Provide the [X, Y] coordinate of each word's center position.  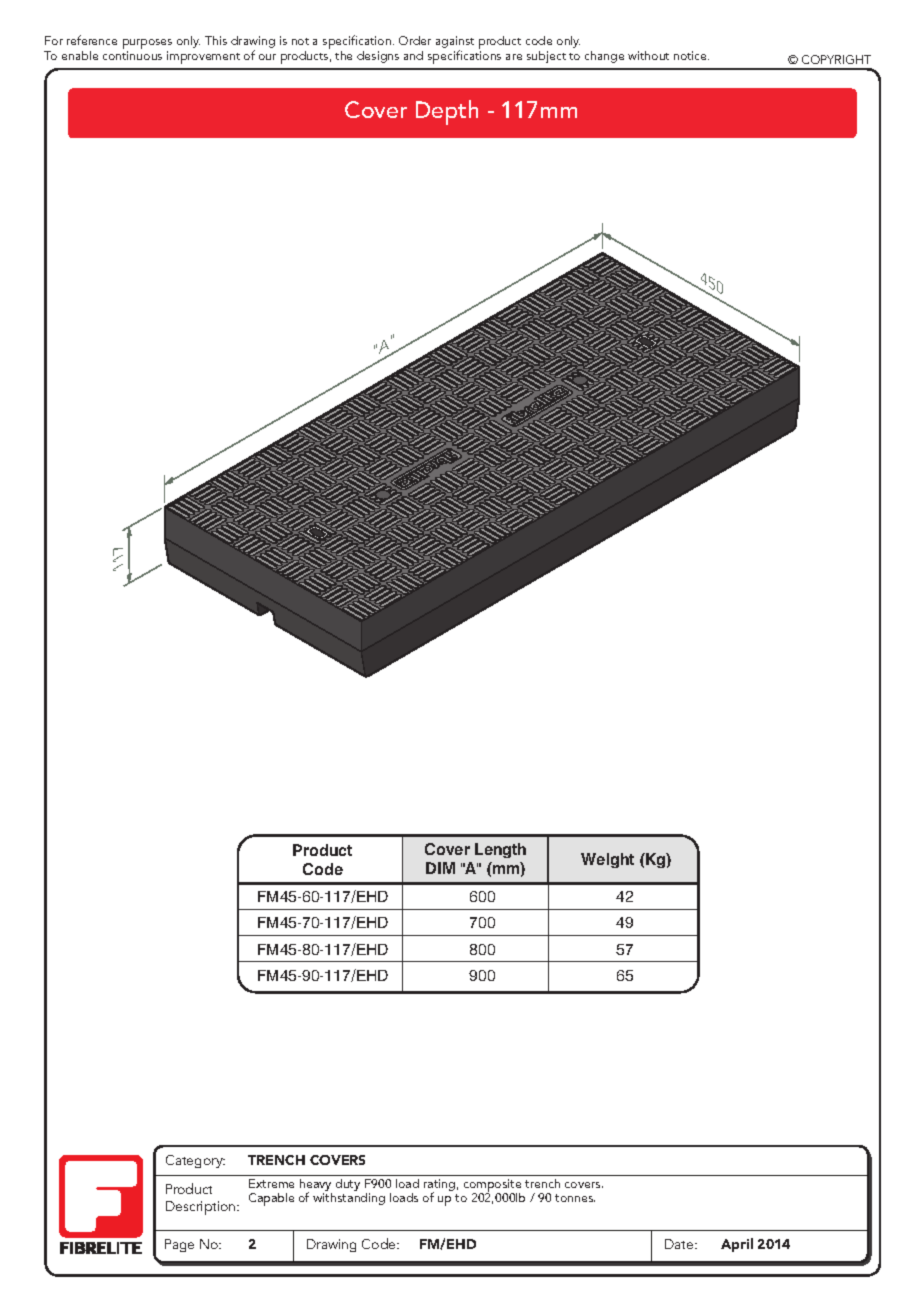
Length [500, 850]
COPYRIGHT [836, 59]
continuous [132, 55]
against [455, 43]
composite [492, 1187]
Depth [447, 112]
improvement [203, 57]
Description [202, 1208]
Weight [607, 860]
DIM [440, 868]
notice [691, 55]
